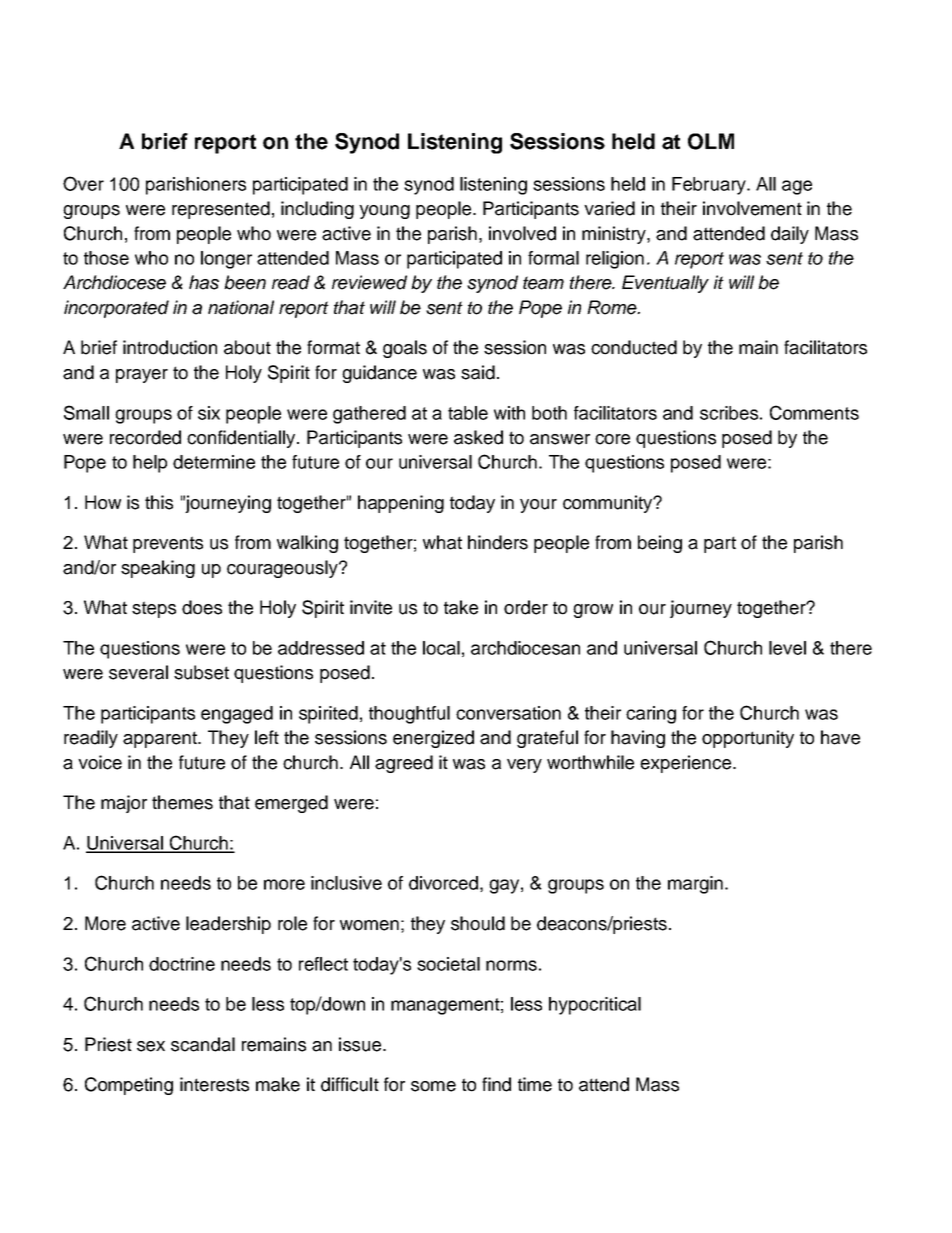 This document has width=952, height=1233. What do you see at coordinates (433, 1086) in the document?
I see `some` at bounding box center [433, 1086].
